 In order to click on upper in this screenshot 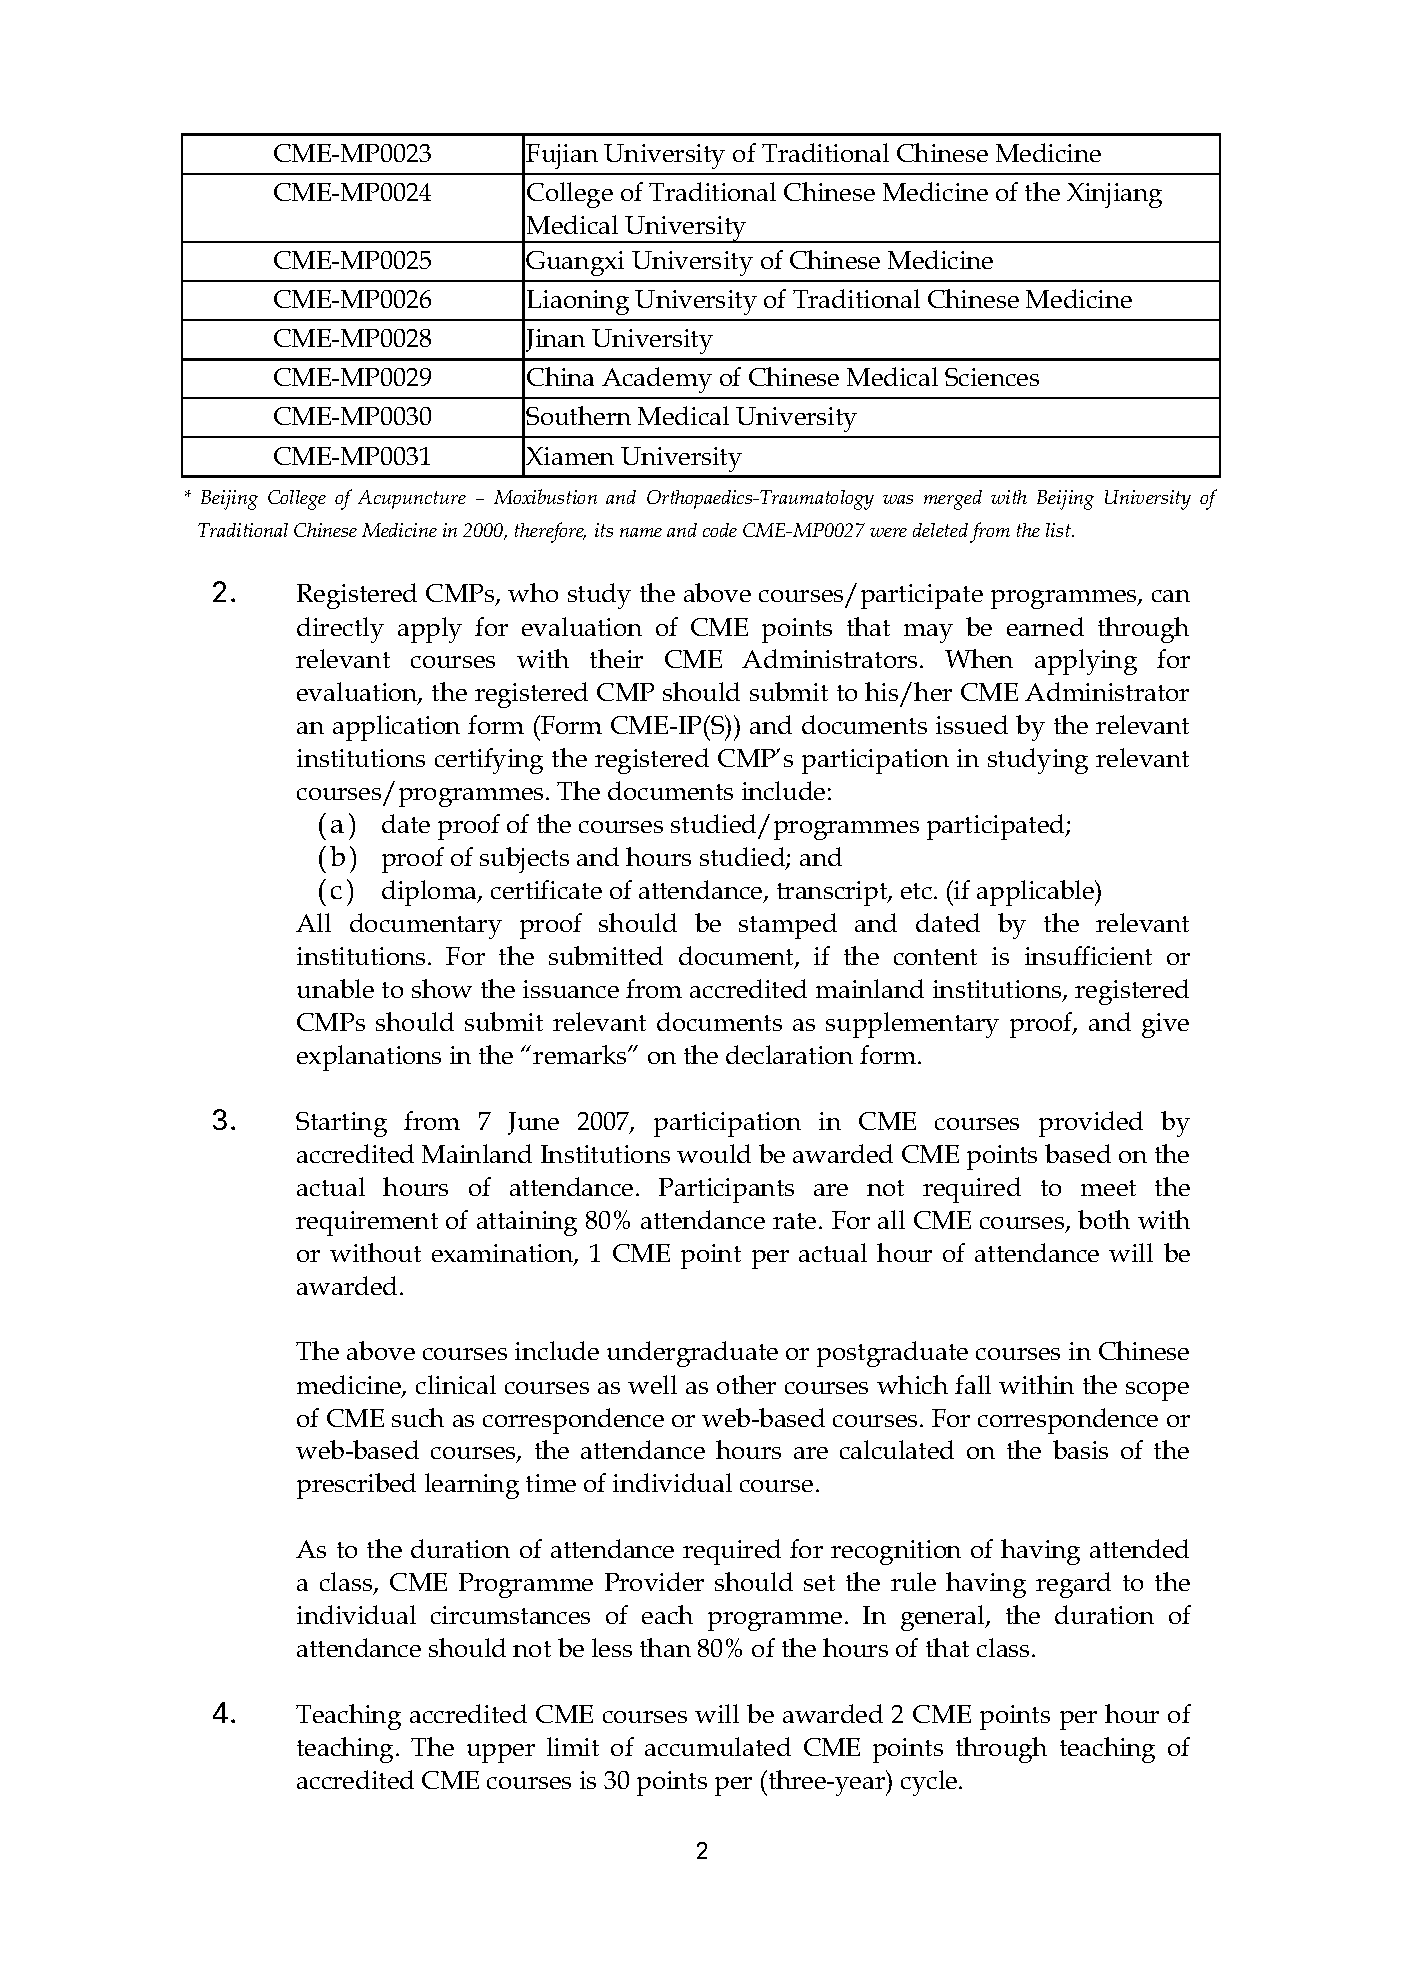, I will do `click(501, 1753)`.
